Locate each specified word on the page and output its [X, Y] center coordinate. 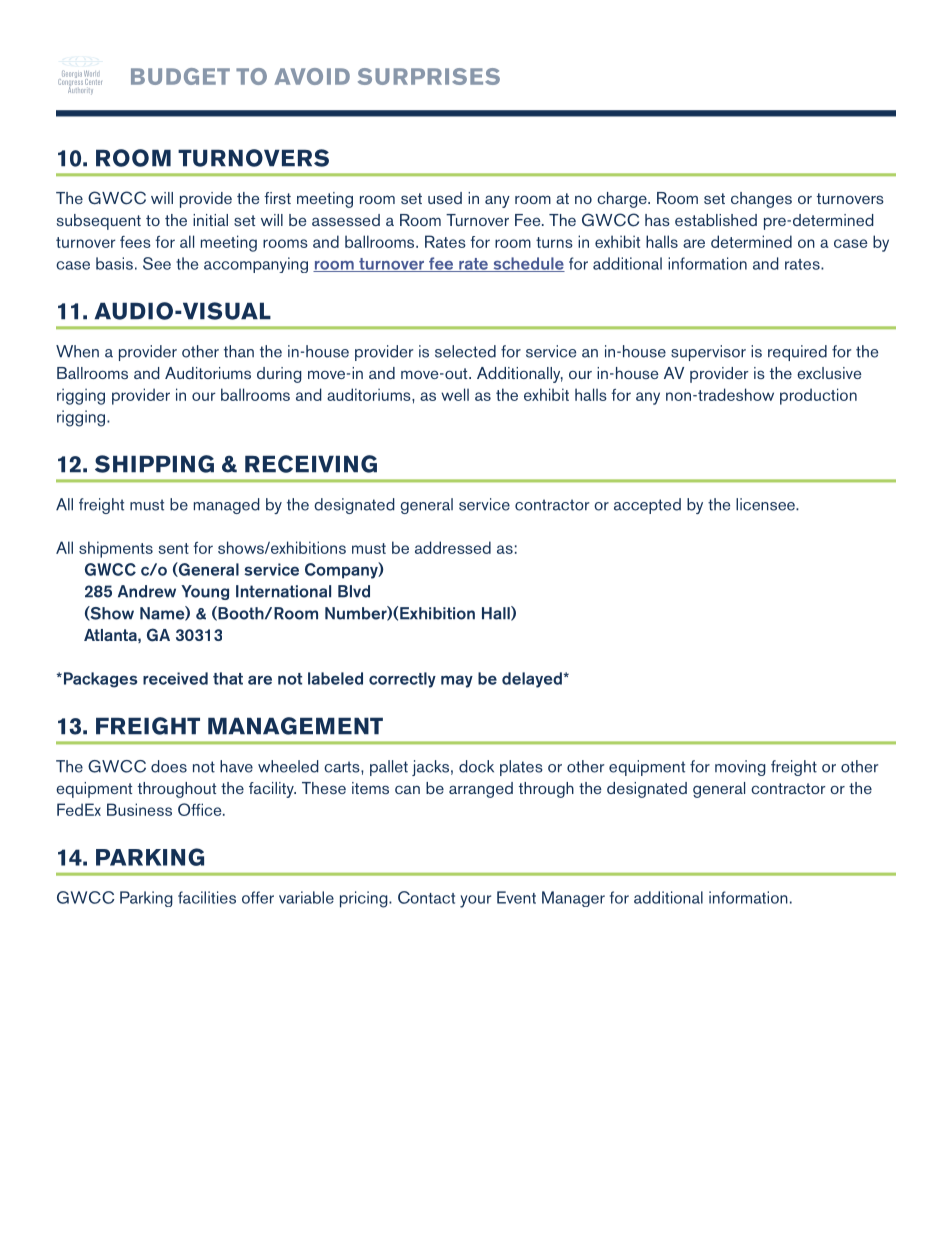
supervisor [708, 353]
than [239, 351]
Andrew [147, 591]
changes [761, 200]
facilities [207, 897]
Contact [426, 897]
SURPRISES [429, 76]
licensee [766, 504]
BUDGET [180, 76]
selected [465, 351]
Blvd [354, 591]
